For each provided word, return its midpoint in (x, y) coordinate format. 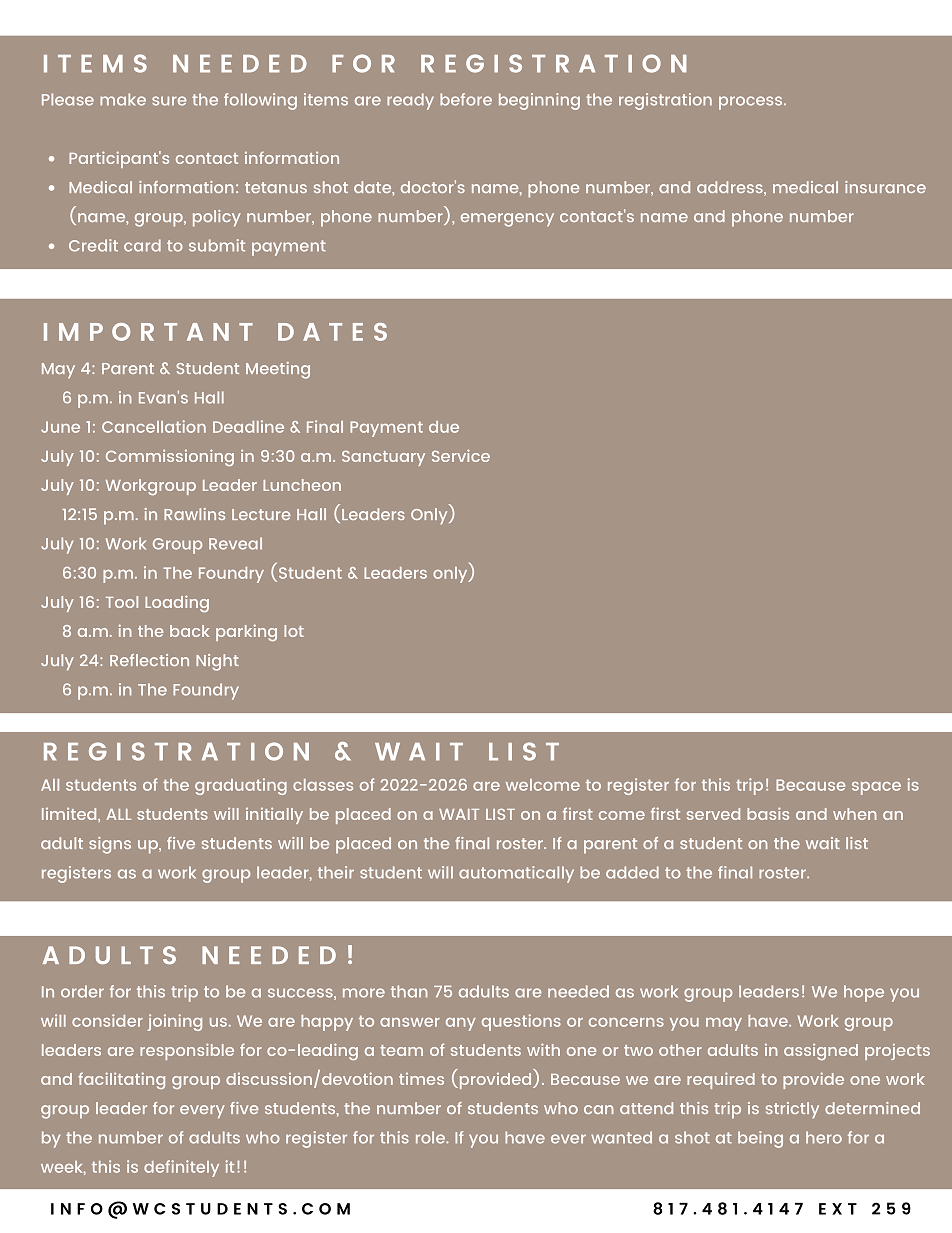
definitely (181, 1168)
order (82, 991)
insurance (885, 187)
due (444, 427)
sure (169, 101)
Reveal (235, 543)
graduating (241, 786)
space (876, 788)
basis (768, 813)
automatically (516, 874)
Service (461, 455)
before (466, 99)
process (752, 103)
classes (323, 785)
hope (864, 993)
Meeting (278, 370)
